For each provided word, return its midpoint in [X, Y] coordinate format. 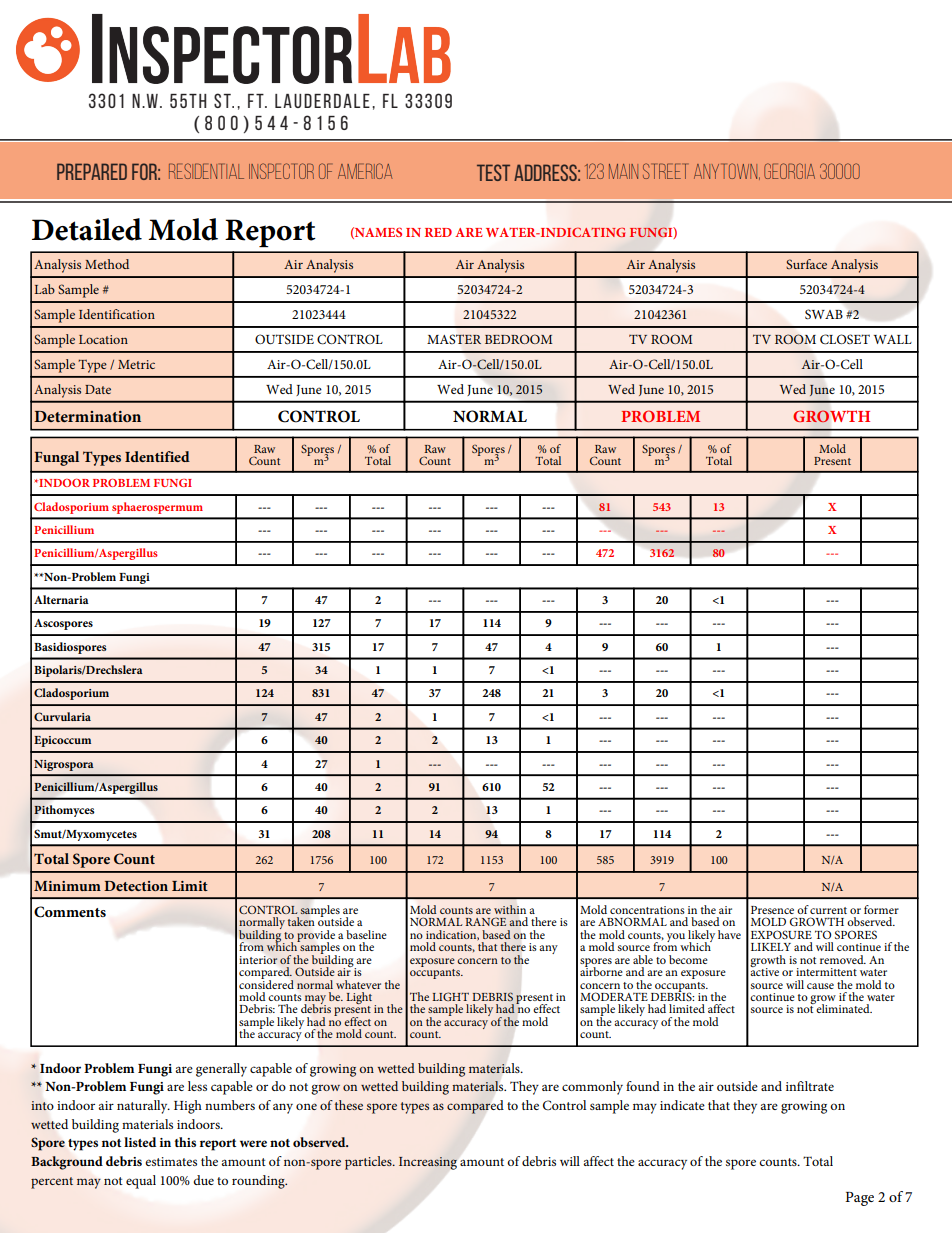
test [493, 172]
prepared [92, 171]
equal [141, 1182]
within [510, 909]
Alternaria [61, 599]
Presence [772, 910]
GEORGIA [789, 171]
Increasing [428, 1163]
